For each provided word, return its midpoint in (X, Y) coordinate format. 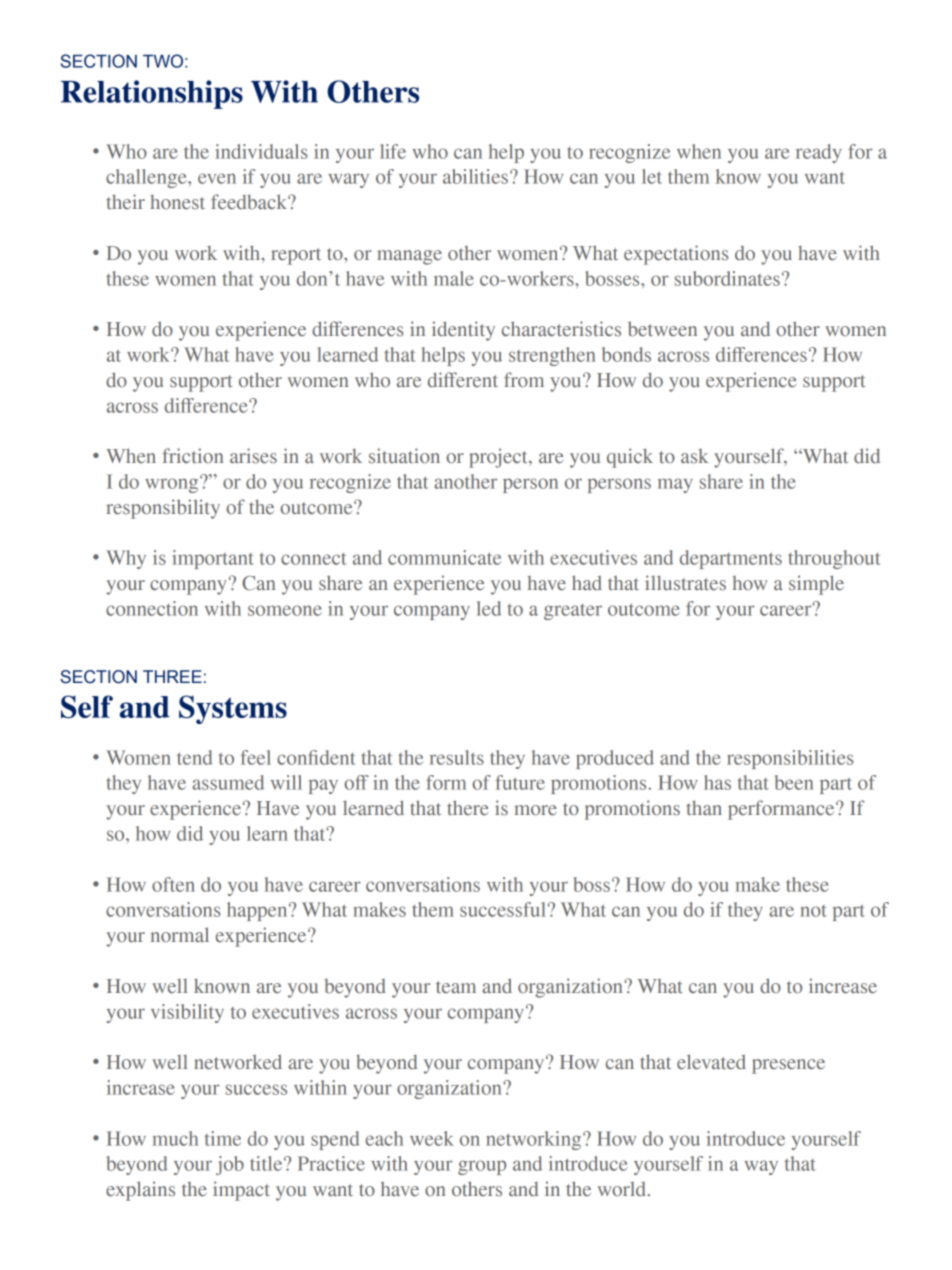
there (467, 808)
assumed (228, 782)
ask (694, 456)
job (230, 1165)
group (482, 1167)
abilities (475, 176)
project (499, 458)
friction (193, 455)
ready (819, 153)
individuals (261, 151)
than (704, 807)
